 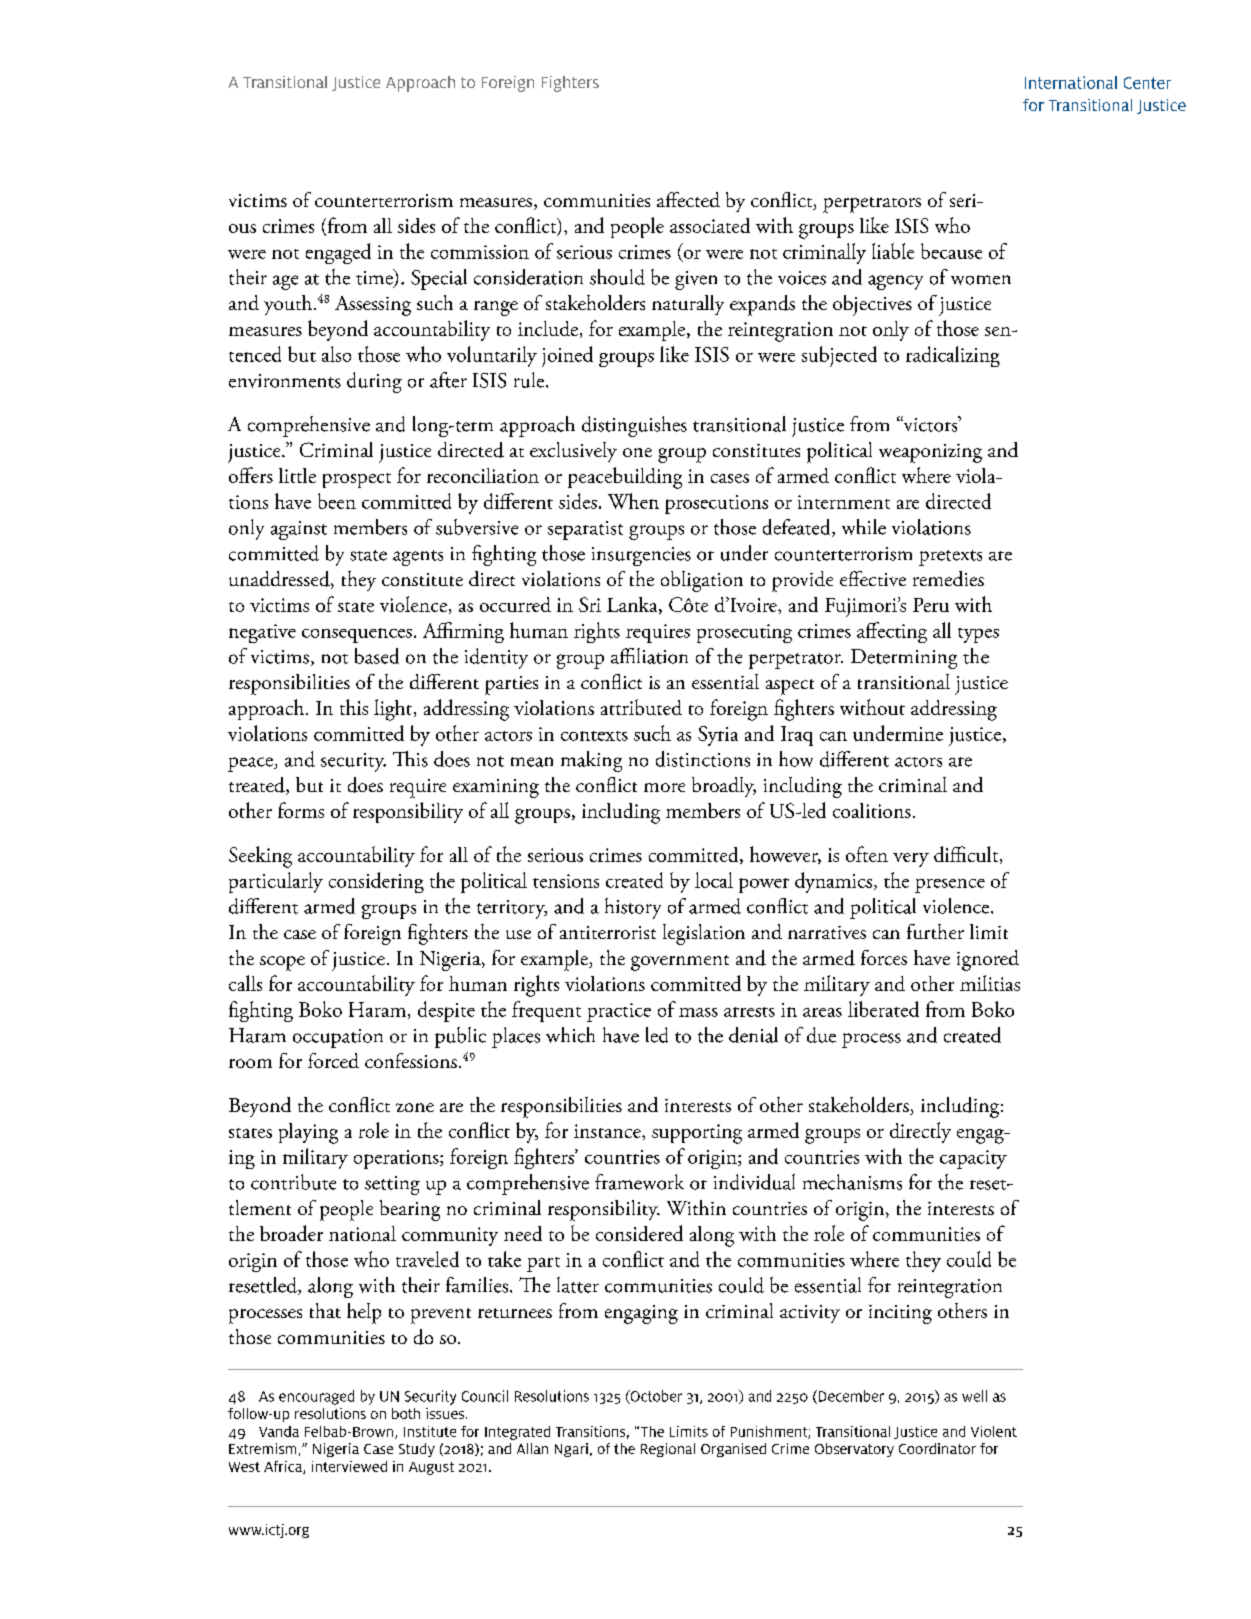 I want to click on Center, so click(x=1147, y=83).
